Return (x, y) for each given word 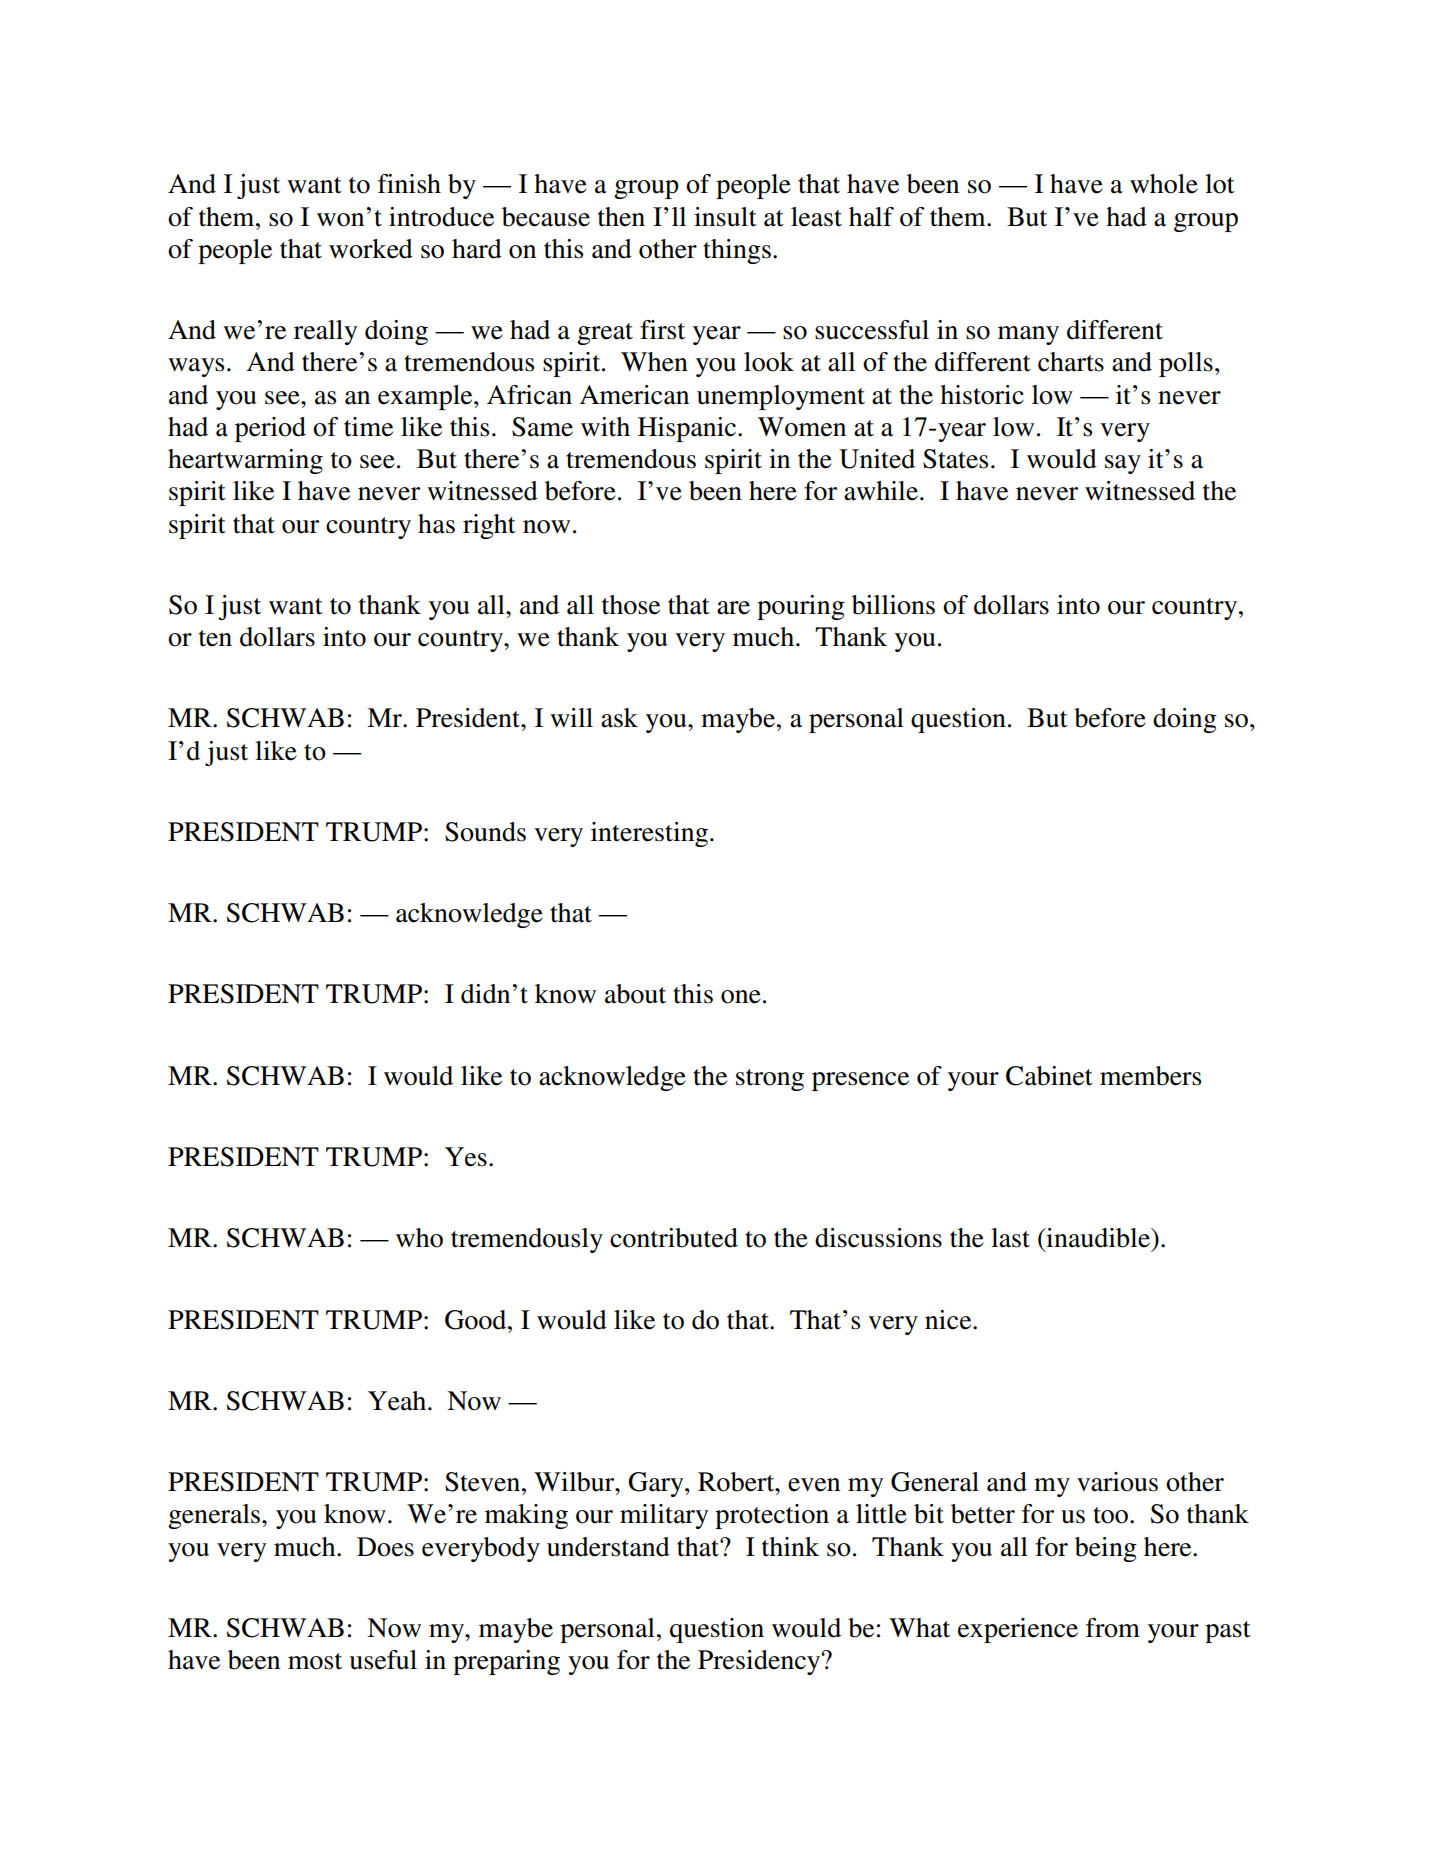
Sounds (485, 832)
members (1150, 1076)
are (733, 608)
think (790, 1547)
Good (477, 1320)
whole (1164, 184)
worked (371, 249)
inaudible (1098, 1238)
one (741, 997)
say (1123, 464)
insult (725, 217)
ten (215, 638)
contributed (674, 1238)
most (315, 1661)
